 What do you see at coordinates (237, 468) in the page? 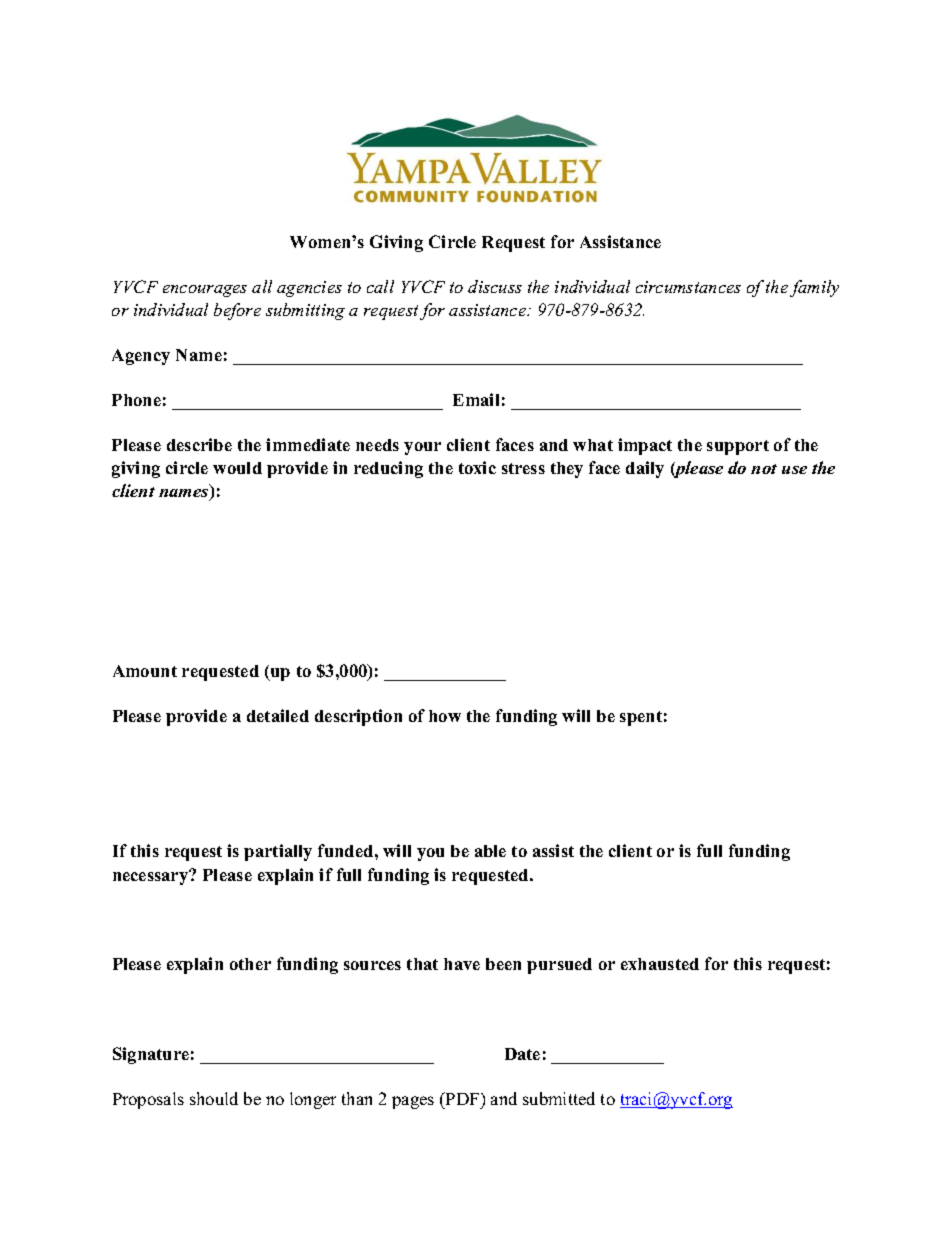
I see `would` at bounding box center [237, 468].
